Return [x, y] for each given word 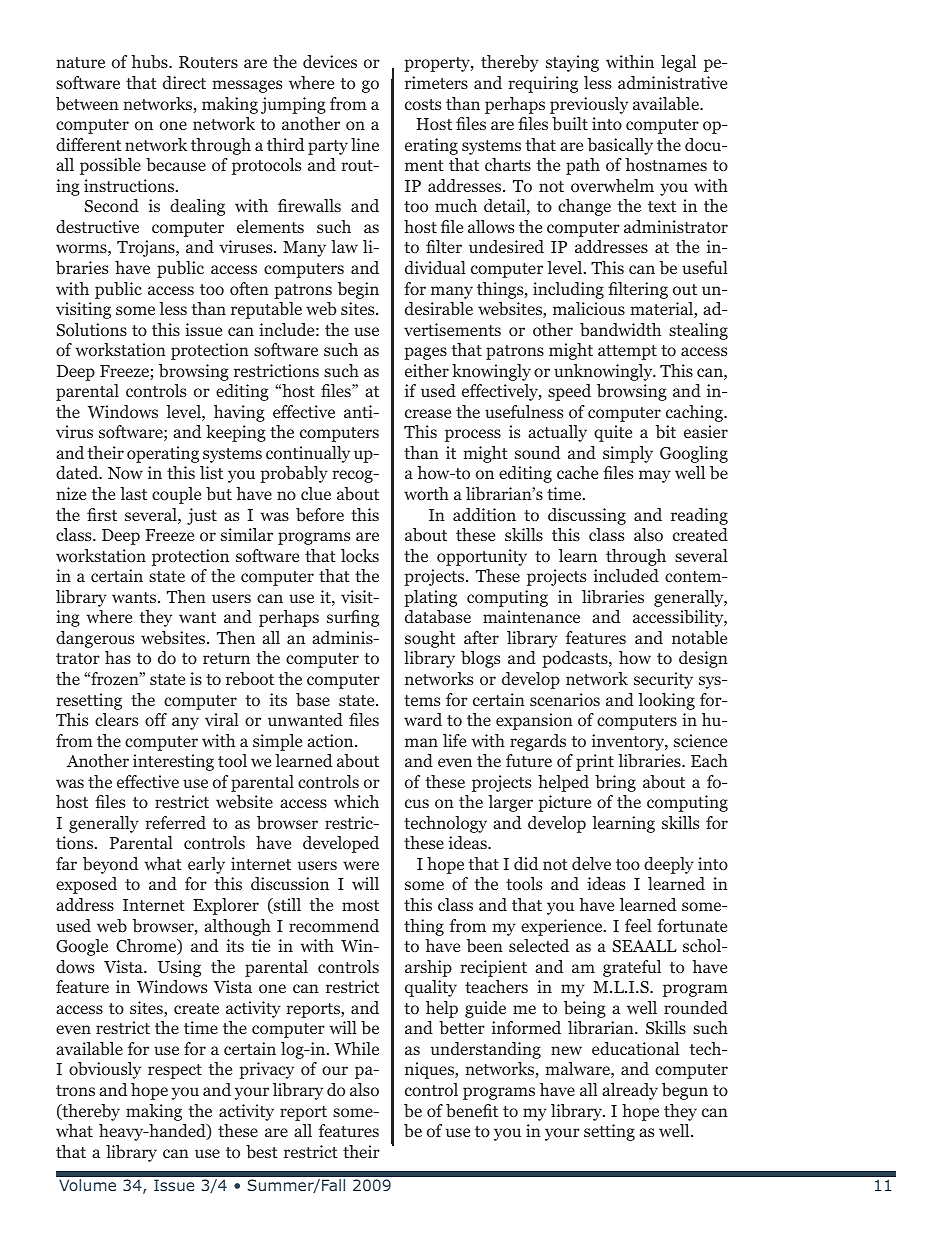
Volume [87, 1185]
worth [426, 494]
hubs [150, 62]
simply [628, 454]
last [133, 493]
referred [175, 822]
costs [423, 105]
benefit [472, 1111]
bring [615, 783]
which [356, 801]
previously [589, 105]
